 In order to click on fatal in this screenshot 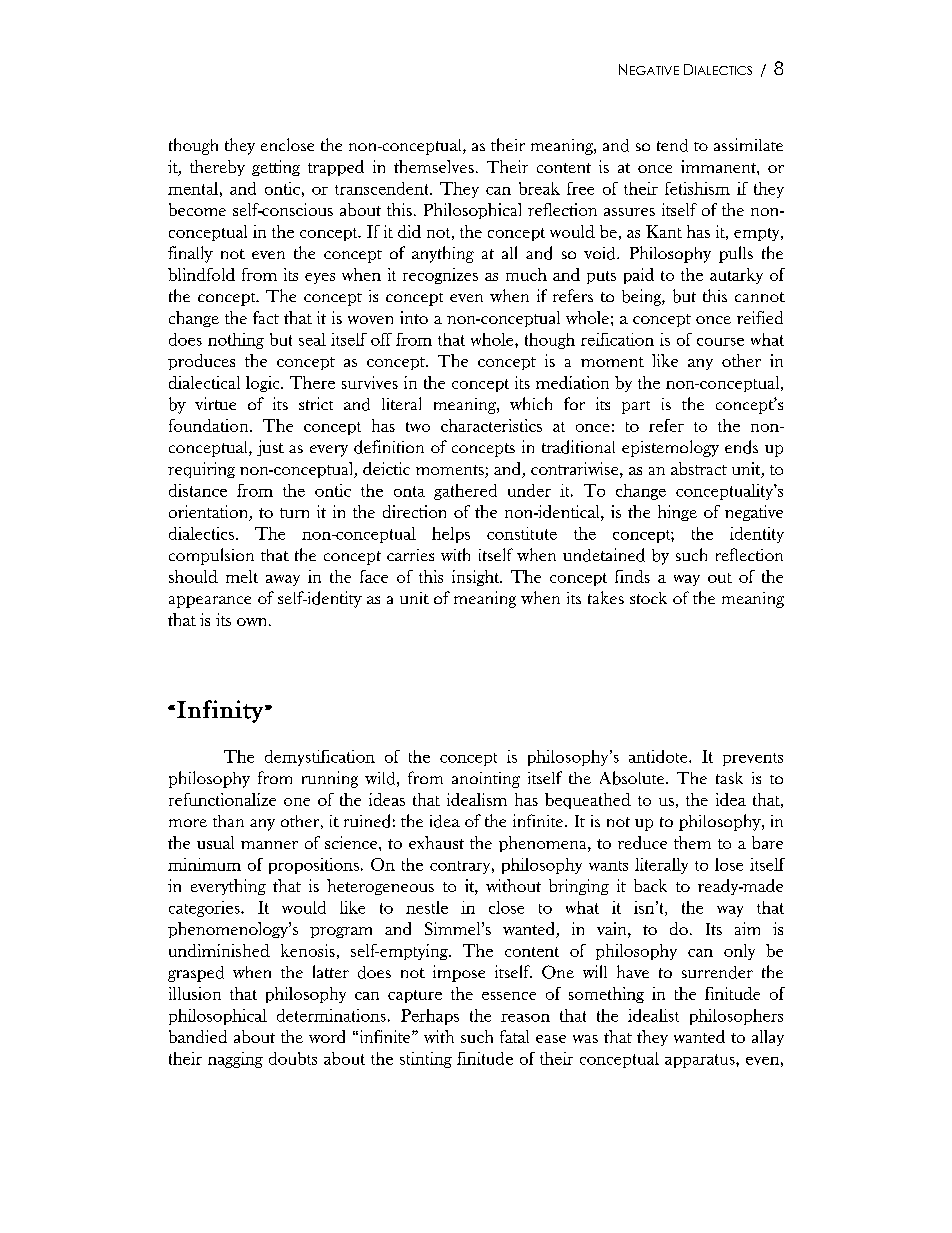, I will do `click(514, 1036)`.
